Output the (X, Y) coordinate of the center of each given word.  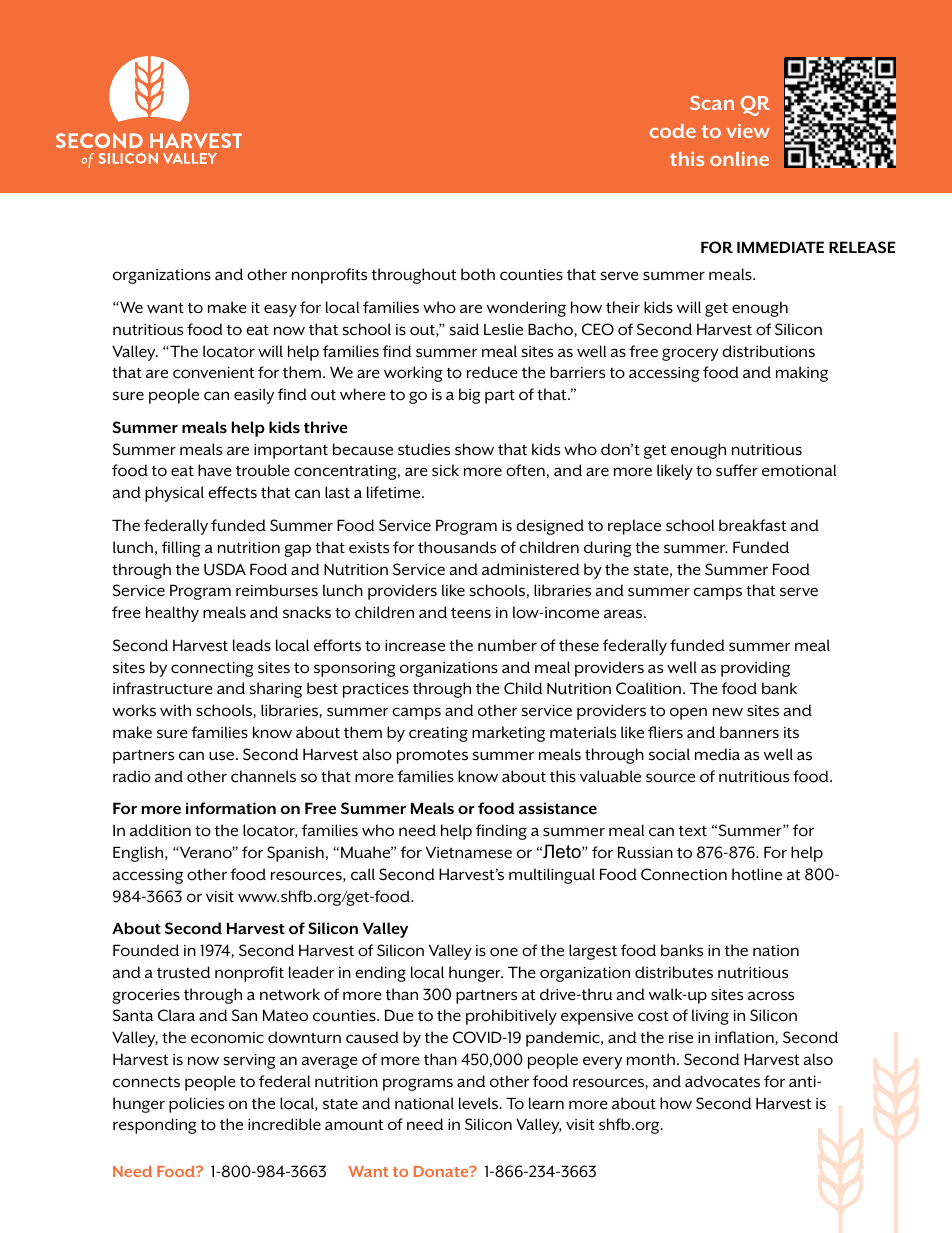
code (673, 131)
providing (755, 669)
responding (155, 1126)
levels (480, 1103)
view (748, 131)
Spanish (295, 854)
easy (280, 310)
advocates (722, 1081)
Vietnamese (469, 852)
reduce (492, 372)
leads (252, 645)
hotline (757, 874)
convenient (213, 373)
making (802, 374)
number (507, 645)
